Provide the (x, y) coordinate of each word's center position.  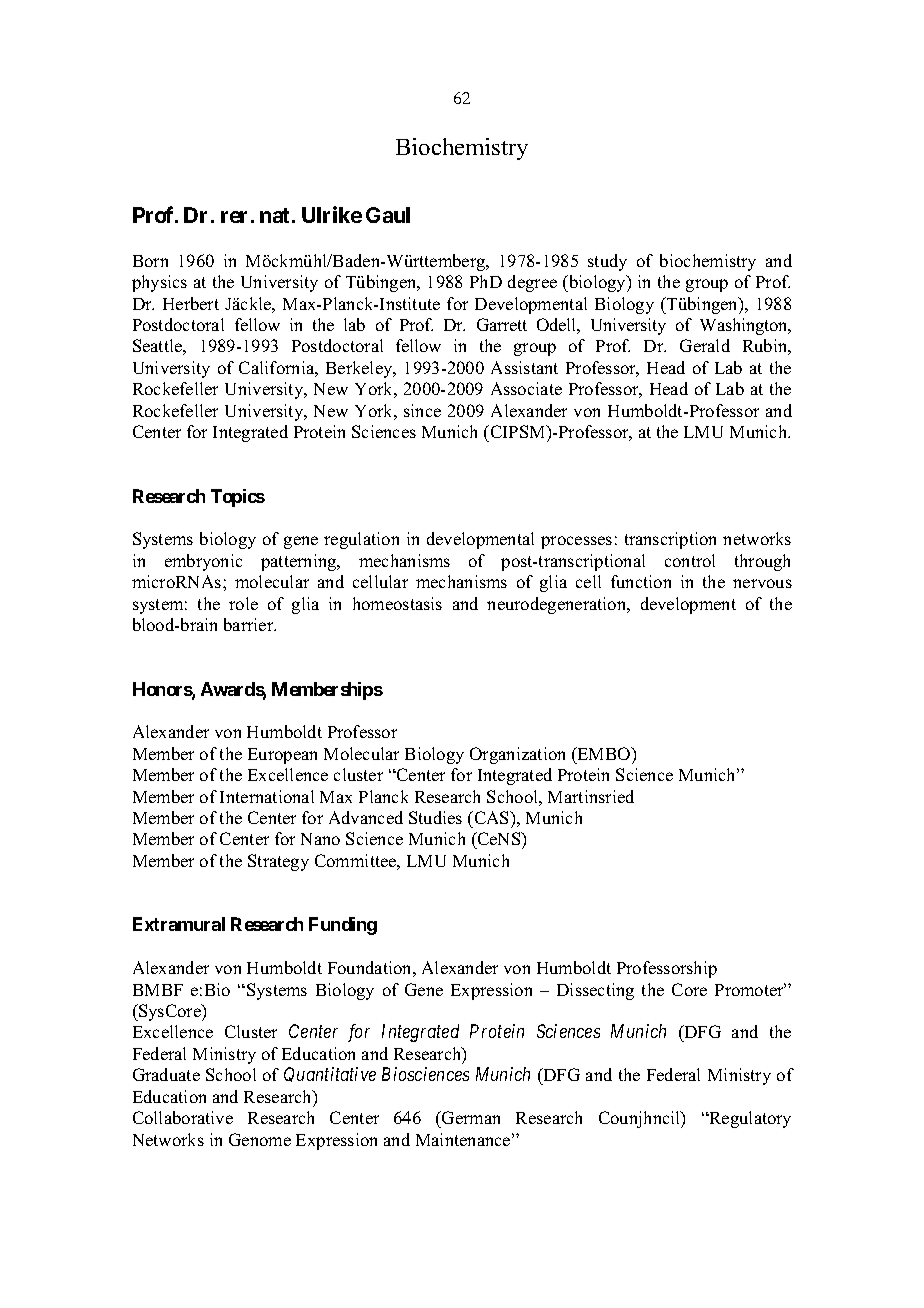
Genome (260, 1139)
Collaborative (183, 1117)
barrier (250, 624)
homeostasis (397, 603)
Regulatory (749, 1119)
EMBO (604, 753)
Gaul (388, 215)
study (607, 262)
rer (234, 217)
